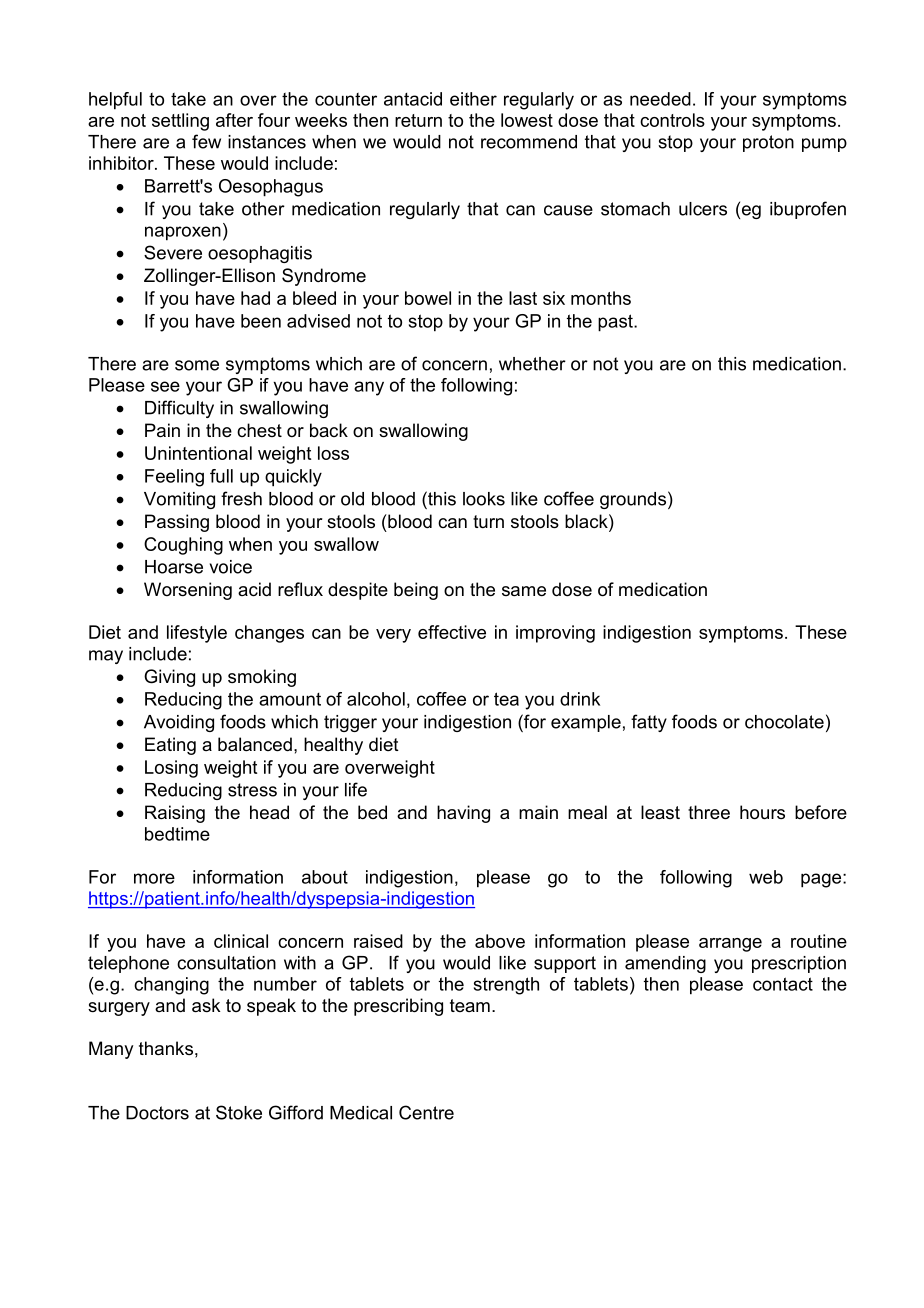  What do you see at coordinates (188, 591) in the page?
I see `Worsening` at bounding box center [188, 591].
